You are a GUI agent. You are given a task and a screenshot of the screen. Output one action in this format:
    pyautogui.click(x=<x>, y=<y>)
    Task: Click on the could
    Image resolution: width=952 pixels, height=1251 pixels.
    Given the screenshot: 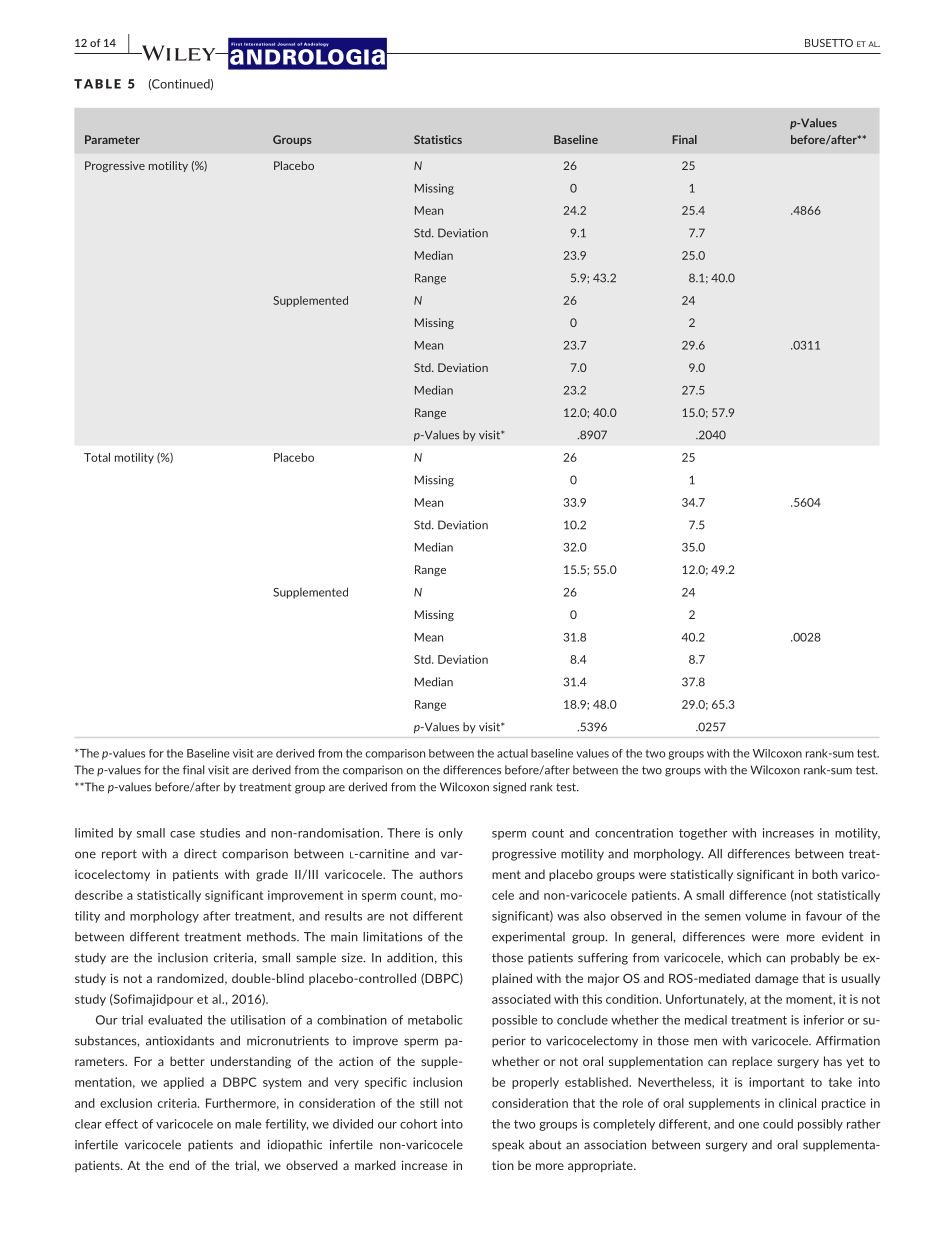 What is the action you would take?
    pyautogui.click(x=778, y=1124)
